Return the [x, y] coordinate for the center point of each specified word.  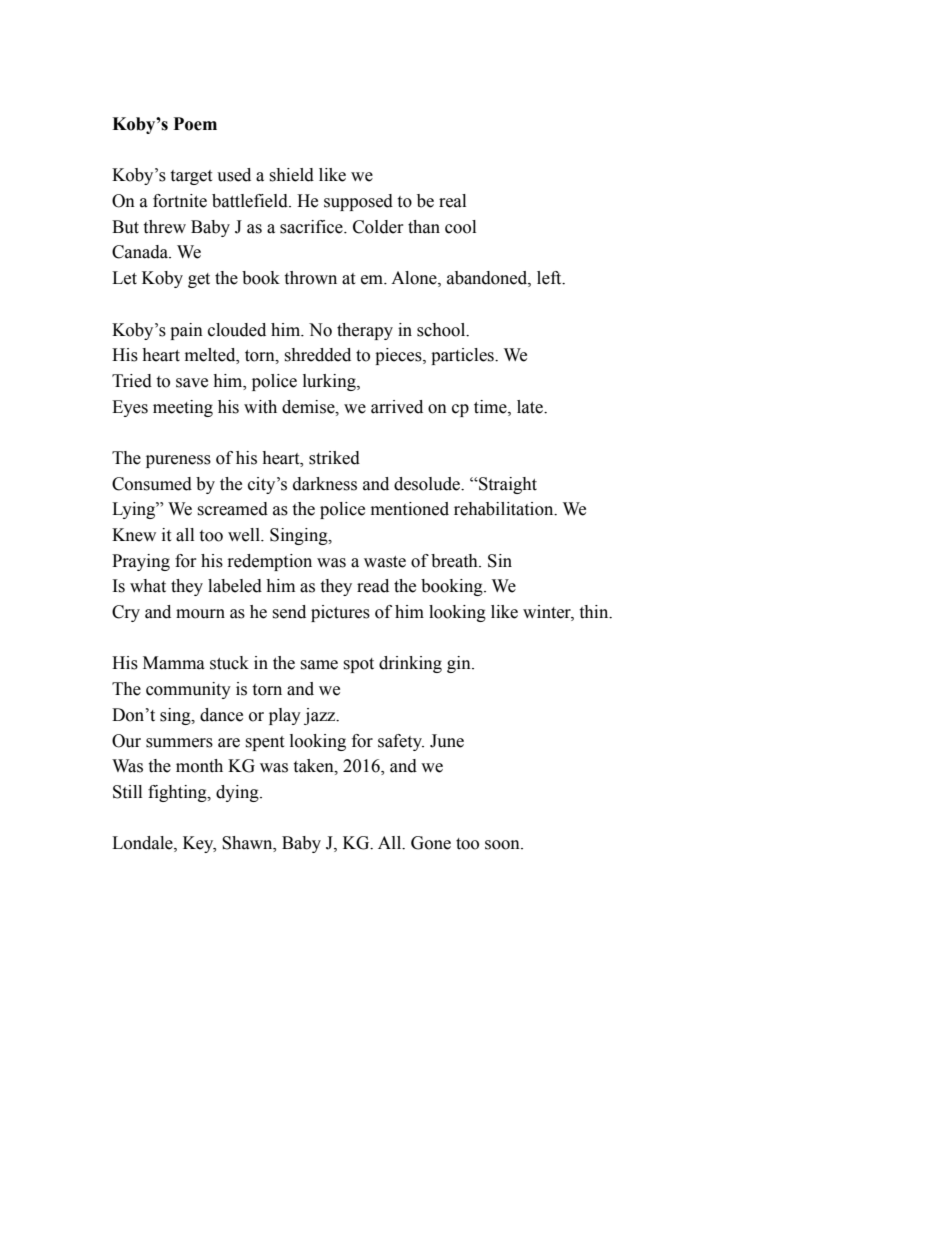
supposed [358, 202]
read [373, 586]
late [531, 407]
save [192, 383]
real [452, 201]
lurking [330, 382]
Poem [195, 124]
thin [595, 612]
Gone [431, 843]
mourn [200, 614]
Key [199, 844]
